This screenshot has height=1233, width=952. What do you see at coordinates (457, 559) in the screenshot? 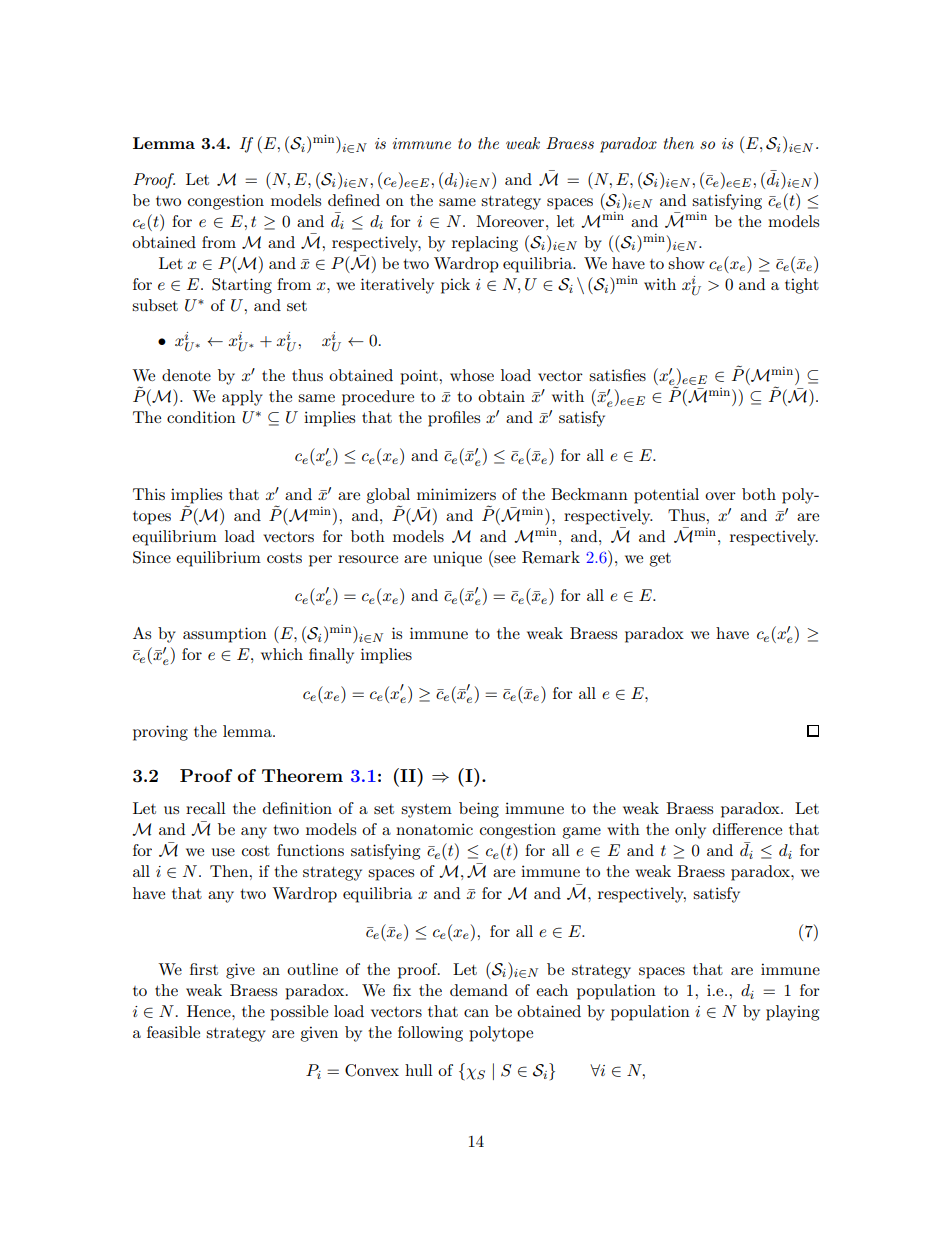
I see `unique` at bounding box center [457, 559].
